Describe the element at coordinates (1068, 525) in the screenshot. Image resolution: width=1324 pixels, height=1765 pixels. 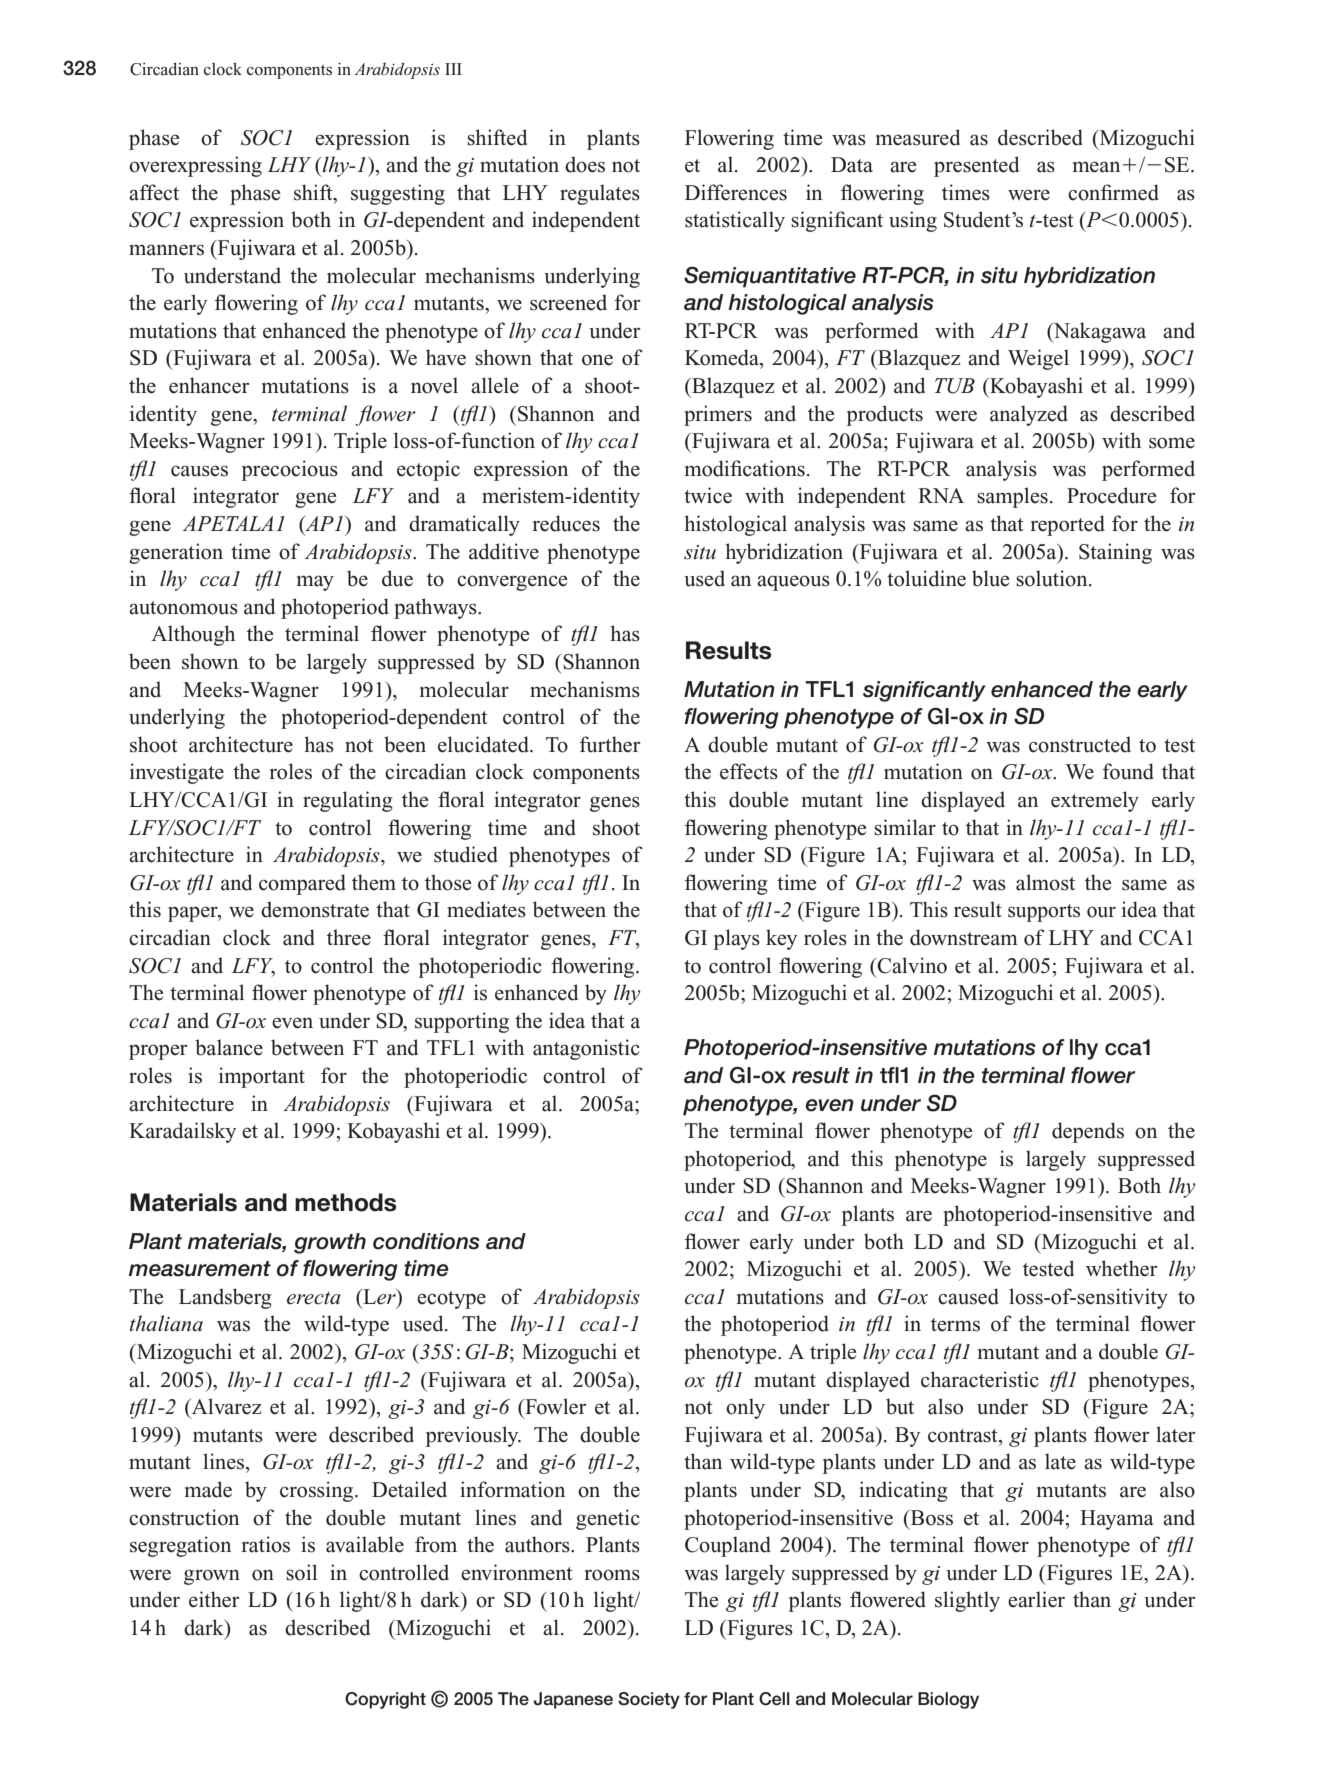
I see `reported` at that location.
